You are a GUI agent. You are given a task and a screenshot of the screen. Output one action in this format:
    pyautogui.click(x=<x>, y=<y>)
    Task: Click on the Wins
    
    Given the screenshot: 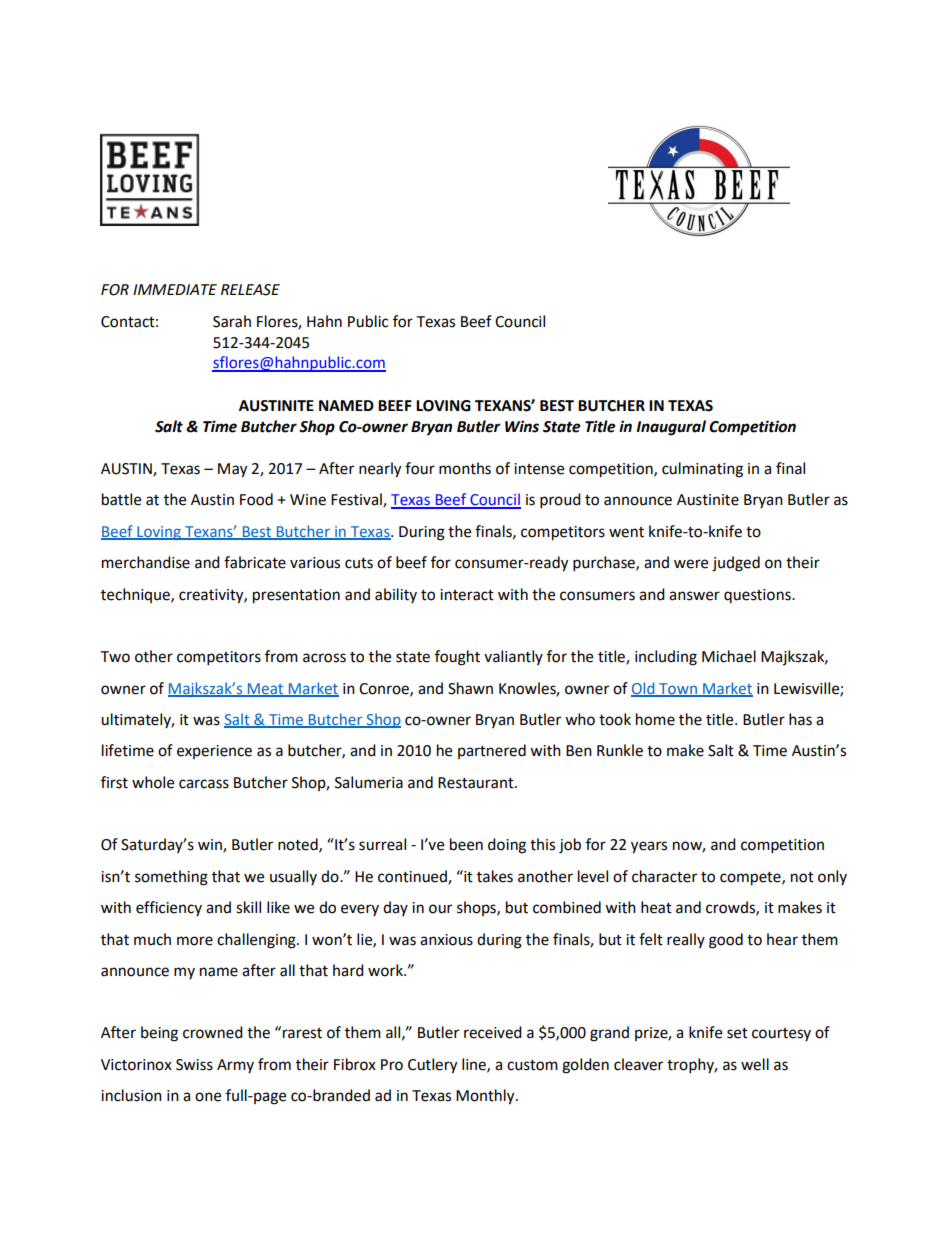 What is the action you would take?
    pyautogui.click(x=522, y=426)
